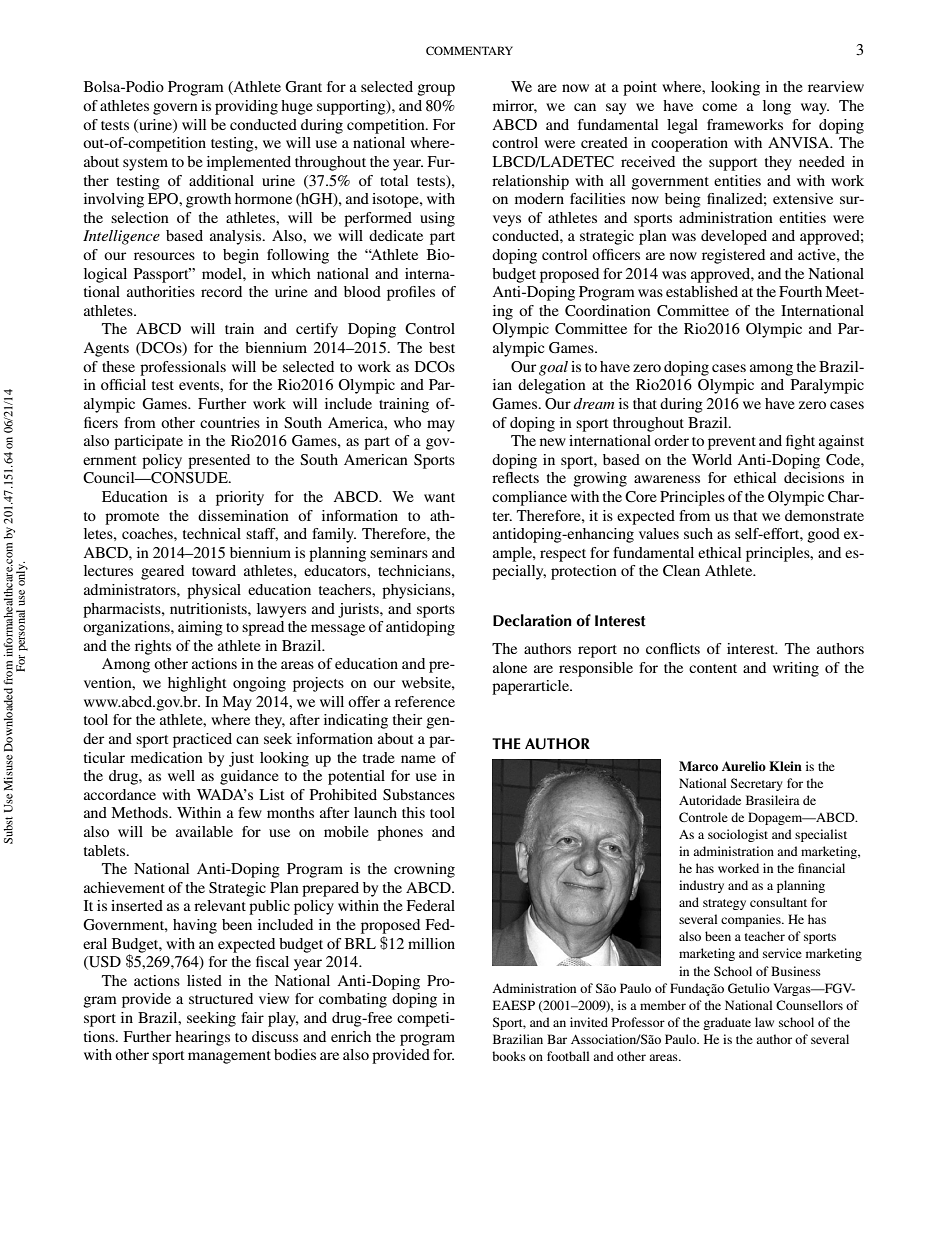 The width and height of the image is (952, 1233). Describe the element at coordinates (738, 835) in the image. I see `sociologist` at that location.
